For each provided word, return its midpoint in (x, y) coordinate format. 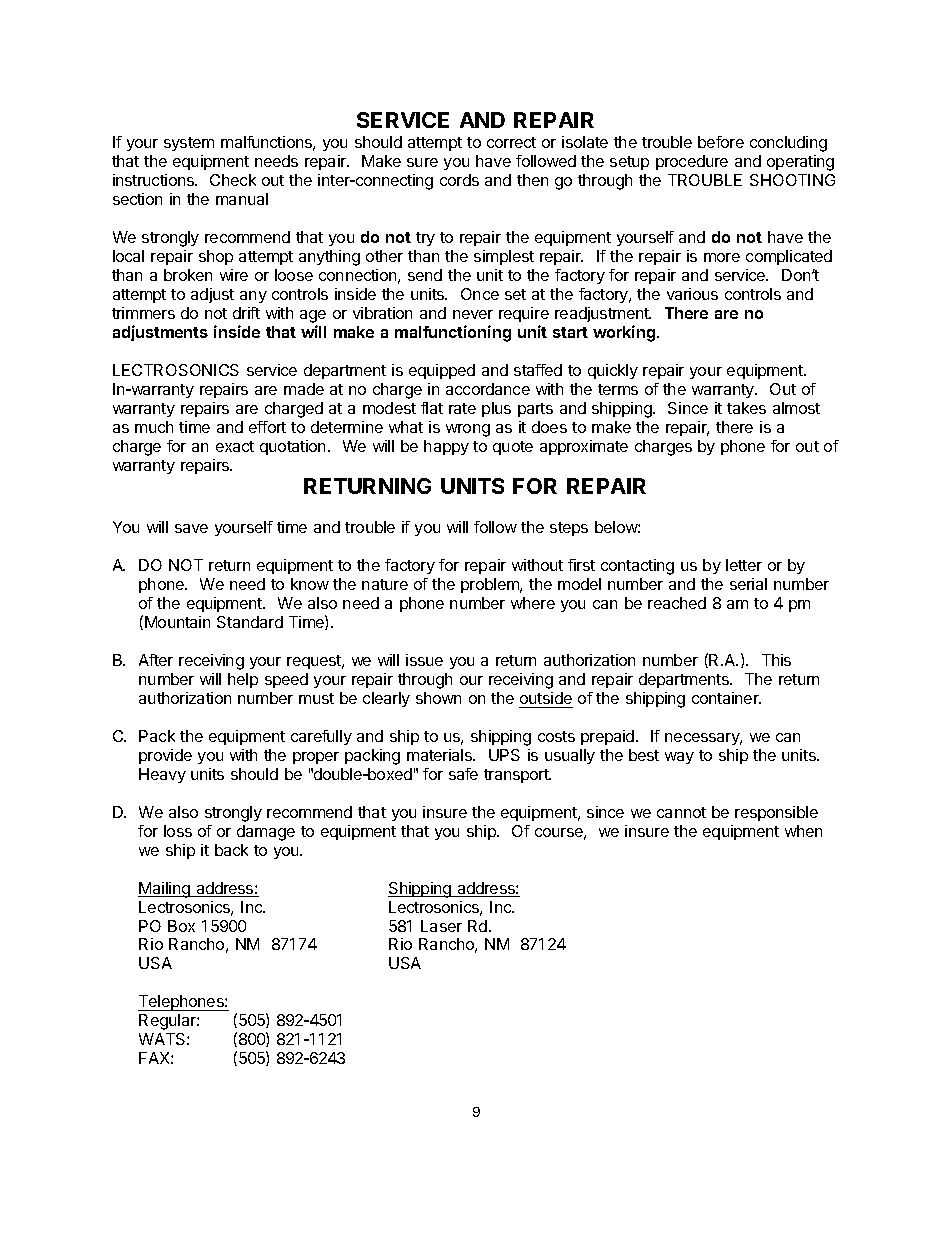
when (803, 831)
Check (233, 180)
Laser (441, 926)
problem (491, 585)
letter (744, 565)
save (191, 528)
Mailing (165, 890)
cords (459, 180)
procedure (692, 162)
